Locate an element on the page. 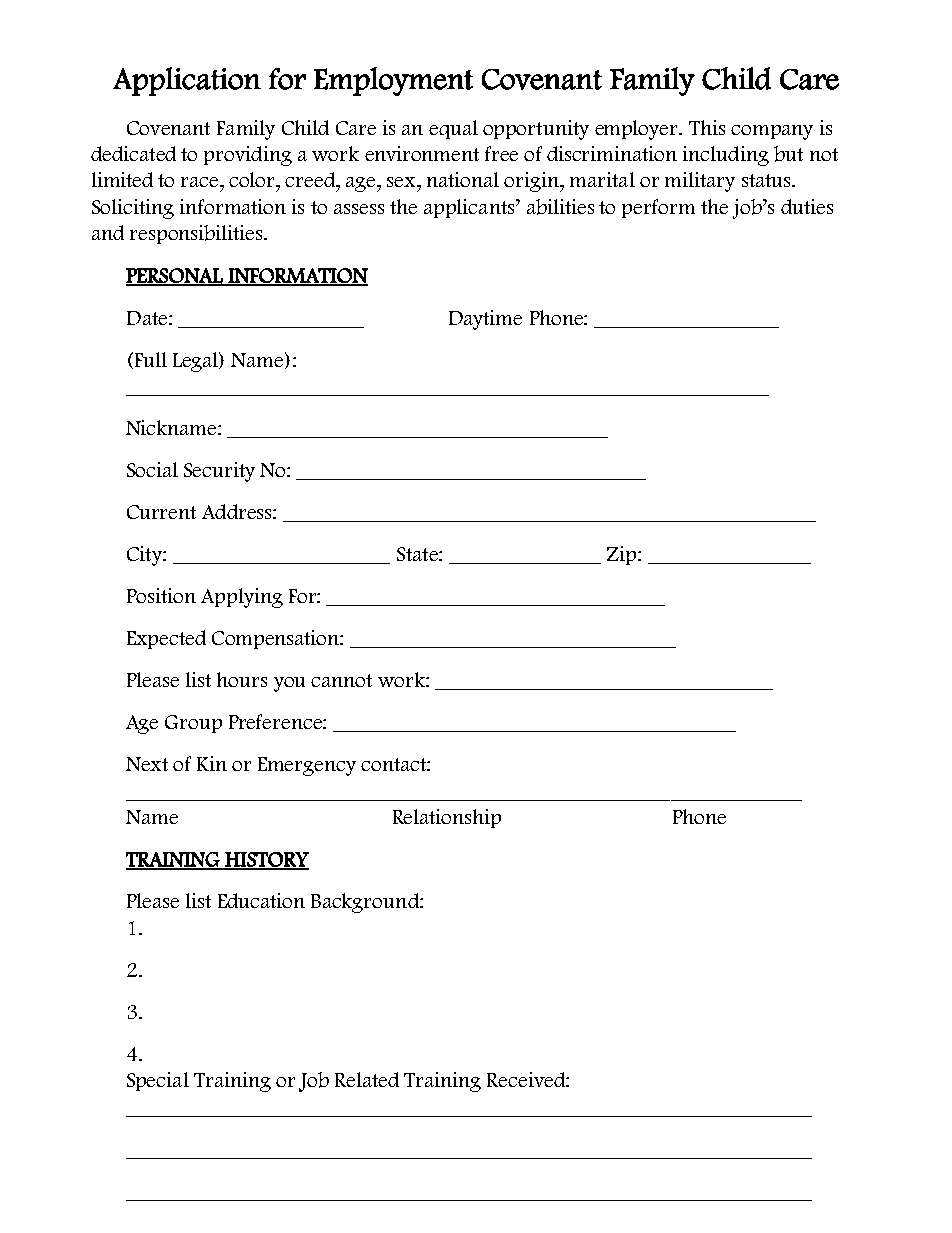 This image has height=1233, width=952. Position is located at coordinates (161, 595).
